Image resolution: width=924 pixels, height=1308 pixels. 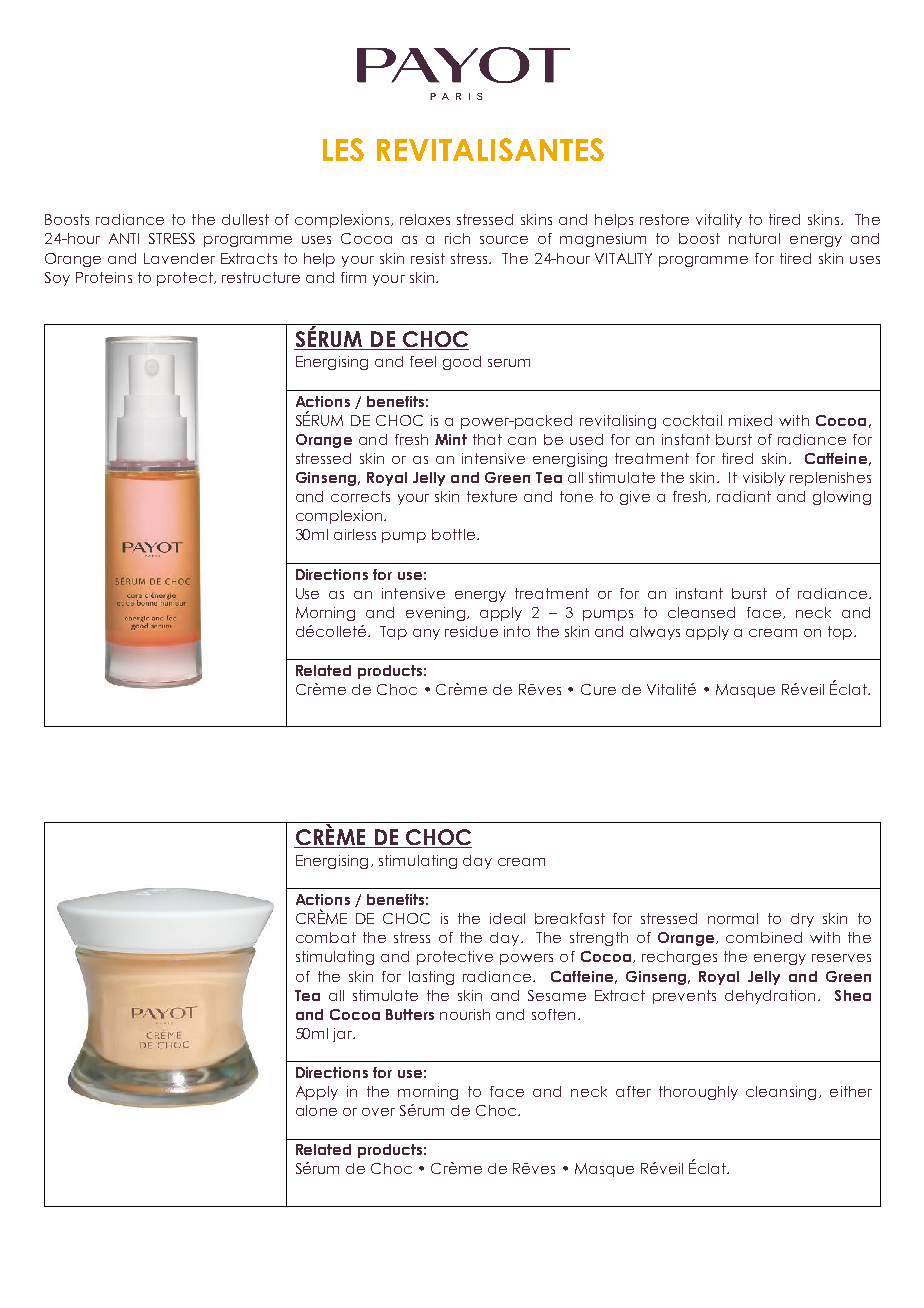 What do you see at coordinates (360, 496) in the image?
I see `corrects` at bounding box center [360, 496].
